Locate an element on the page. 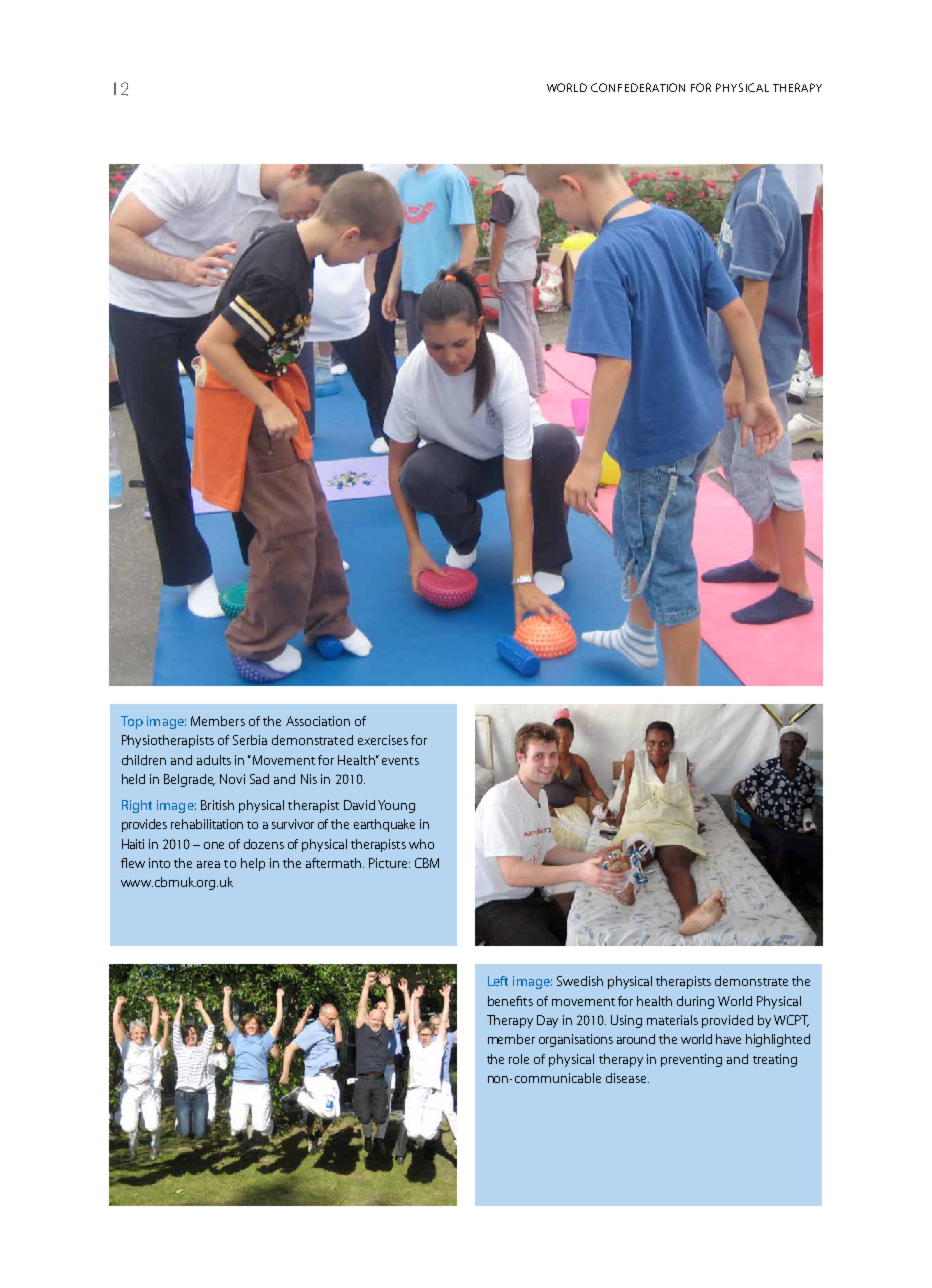 This image has width=932, height=1288. Young is located at coordinates (396, 806).
